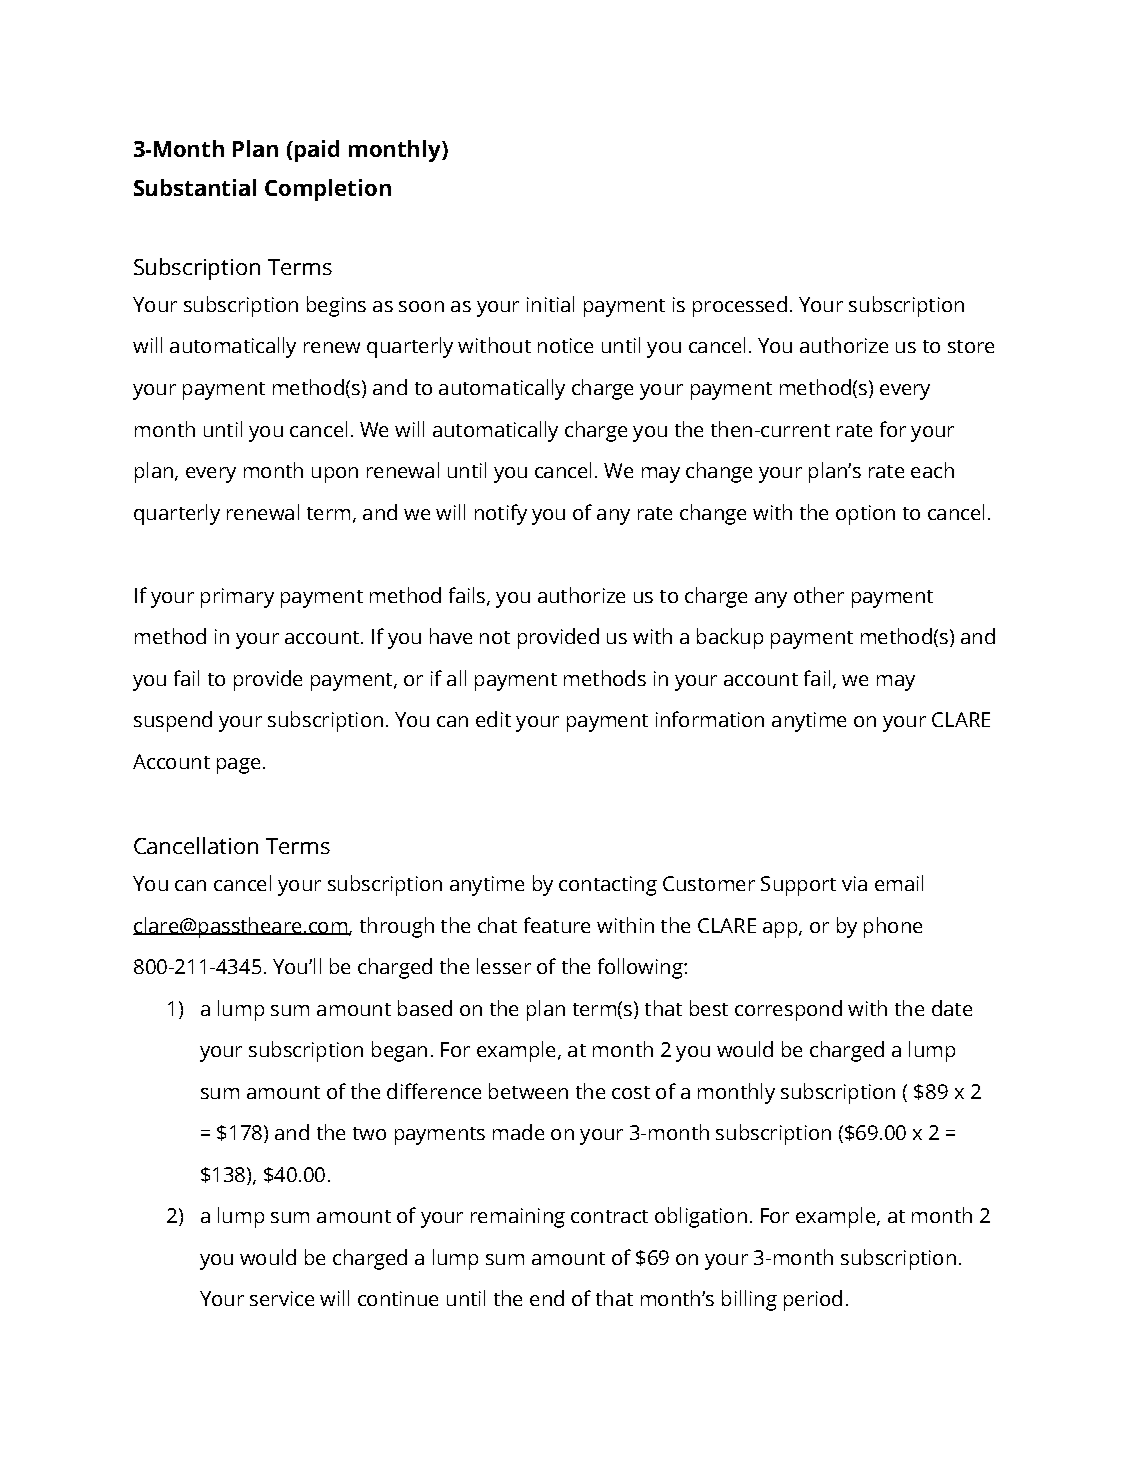 The height and width of the screenshot is (1464, 1131). Describe the element at coordinates (328, 190) in the screenshot. I see `Completion` at that location.
